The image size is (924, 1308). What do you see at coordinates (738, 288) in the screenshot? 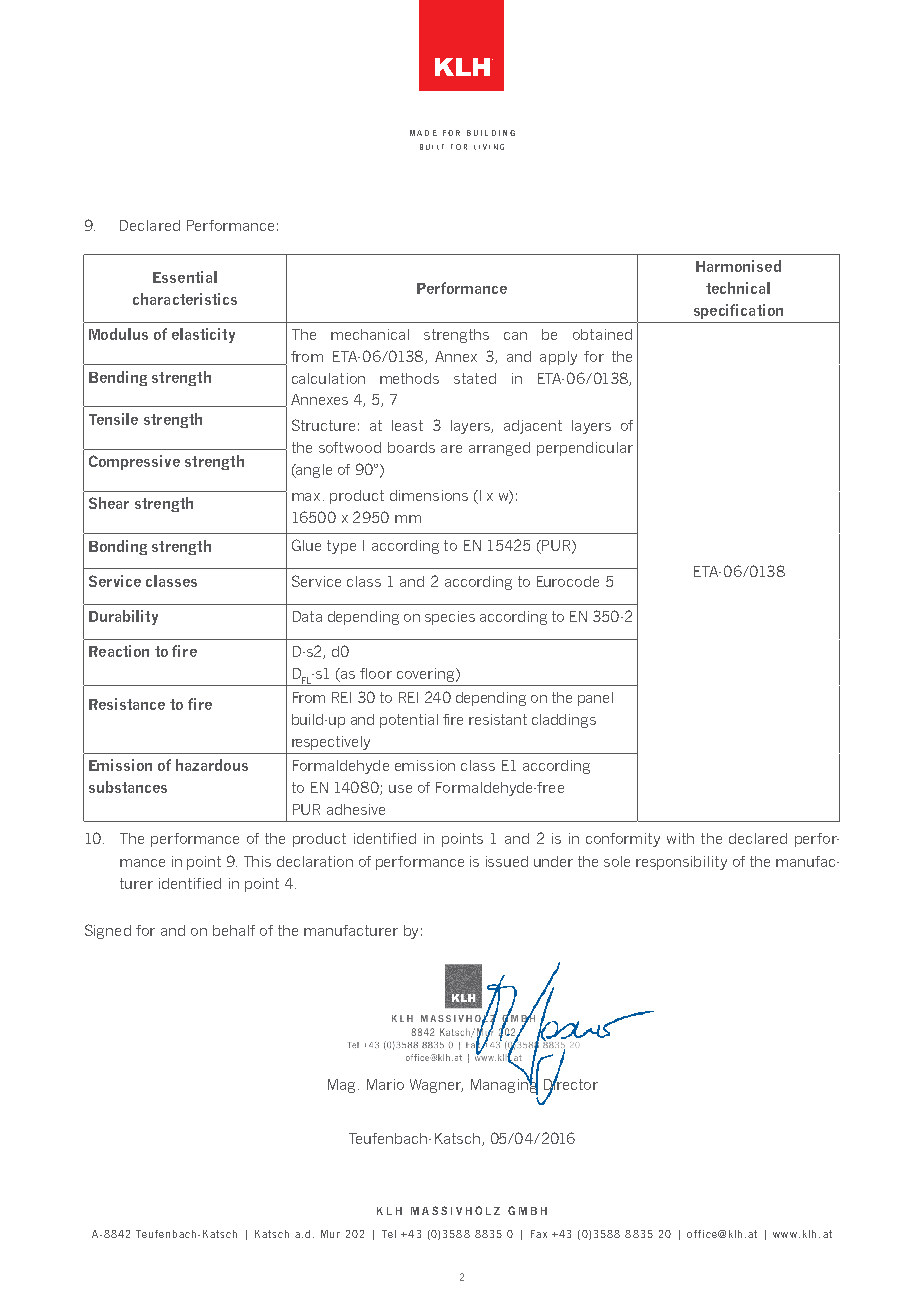
I see `technical` at bounding box center [738, 288].
